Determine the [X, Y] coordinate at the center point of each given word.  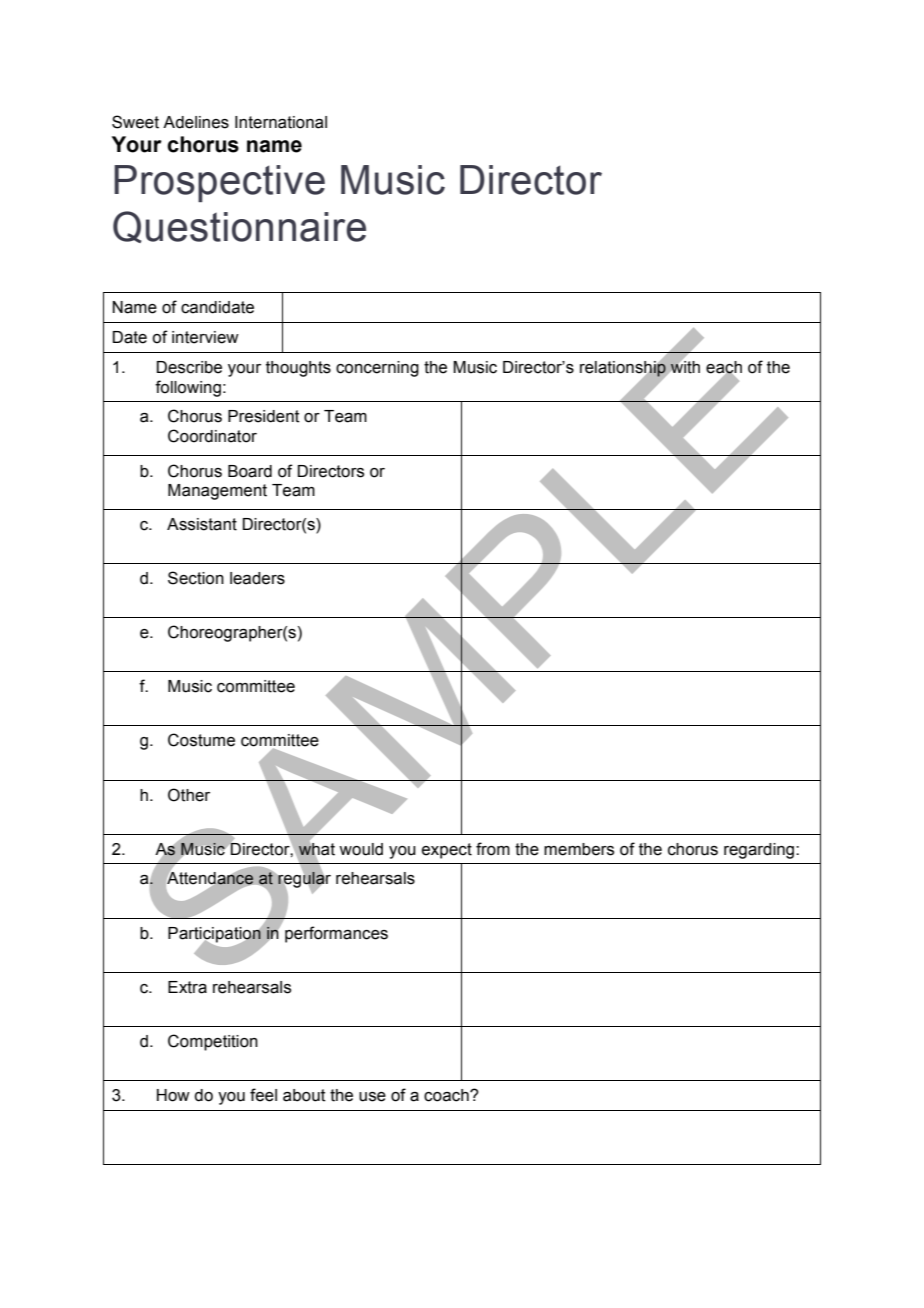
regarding [760, 851]
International [281, 122]
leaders [257, 578]
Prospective [219, 183]
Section [196, 578]
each [724, 368]
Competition [213, 1042]
